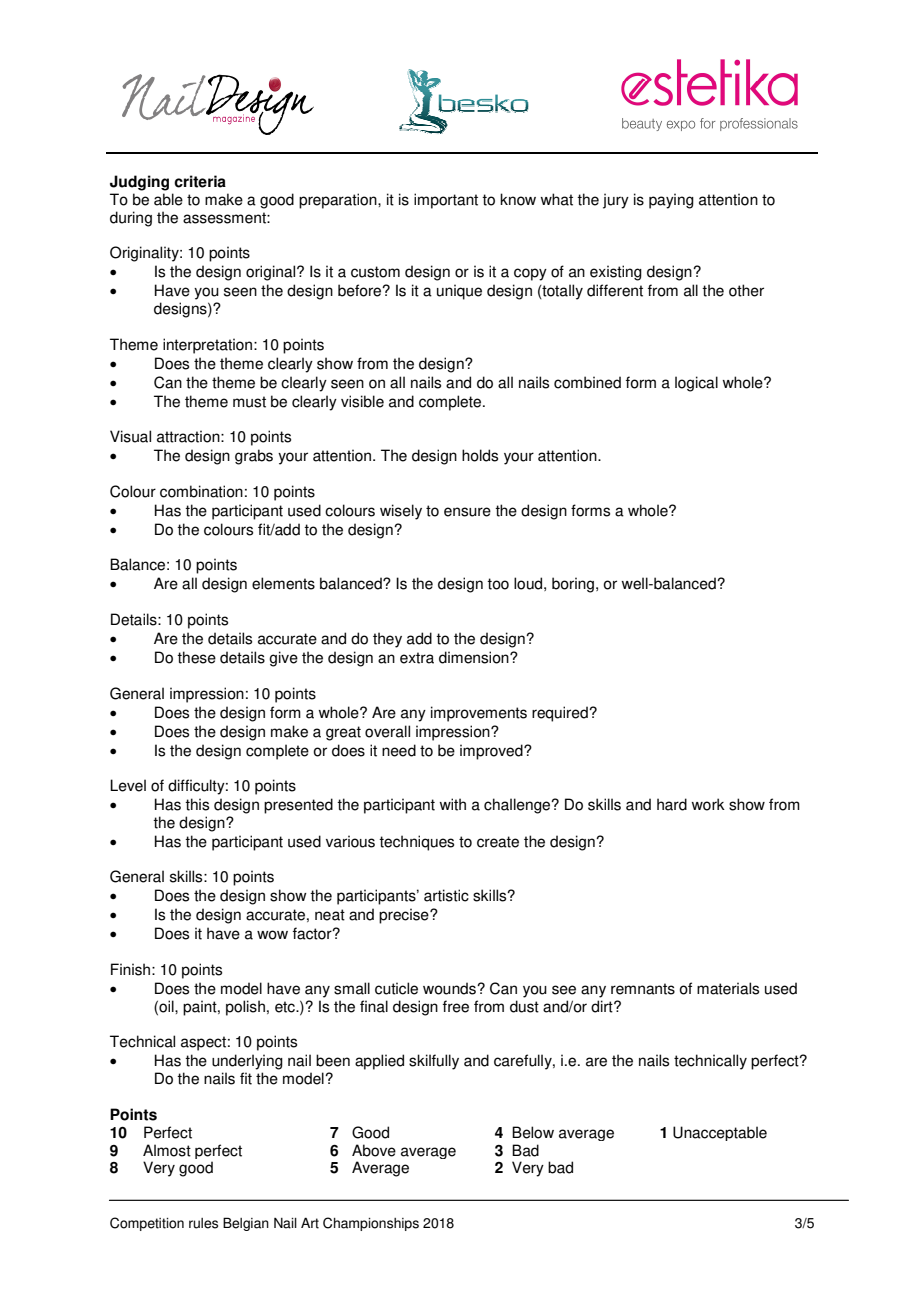 The height and width of the document is (1308, 924). What do you see at coordinates (533, 1132) in the document?
I see `Below` at bounding box center [533, 1132].
